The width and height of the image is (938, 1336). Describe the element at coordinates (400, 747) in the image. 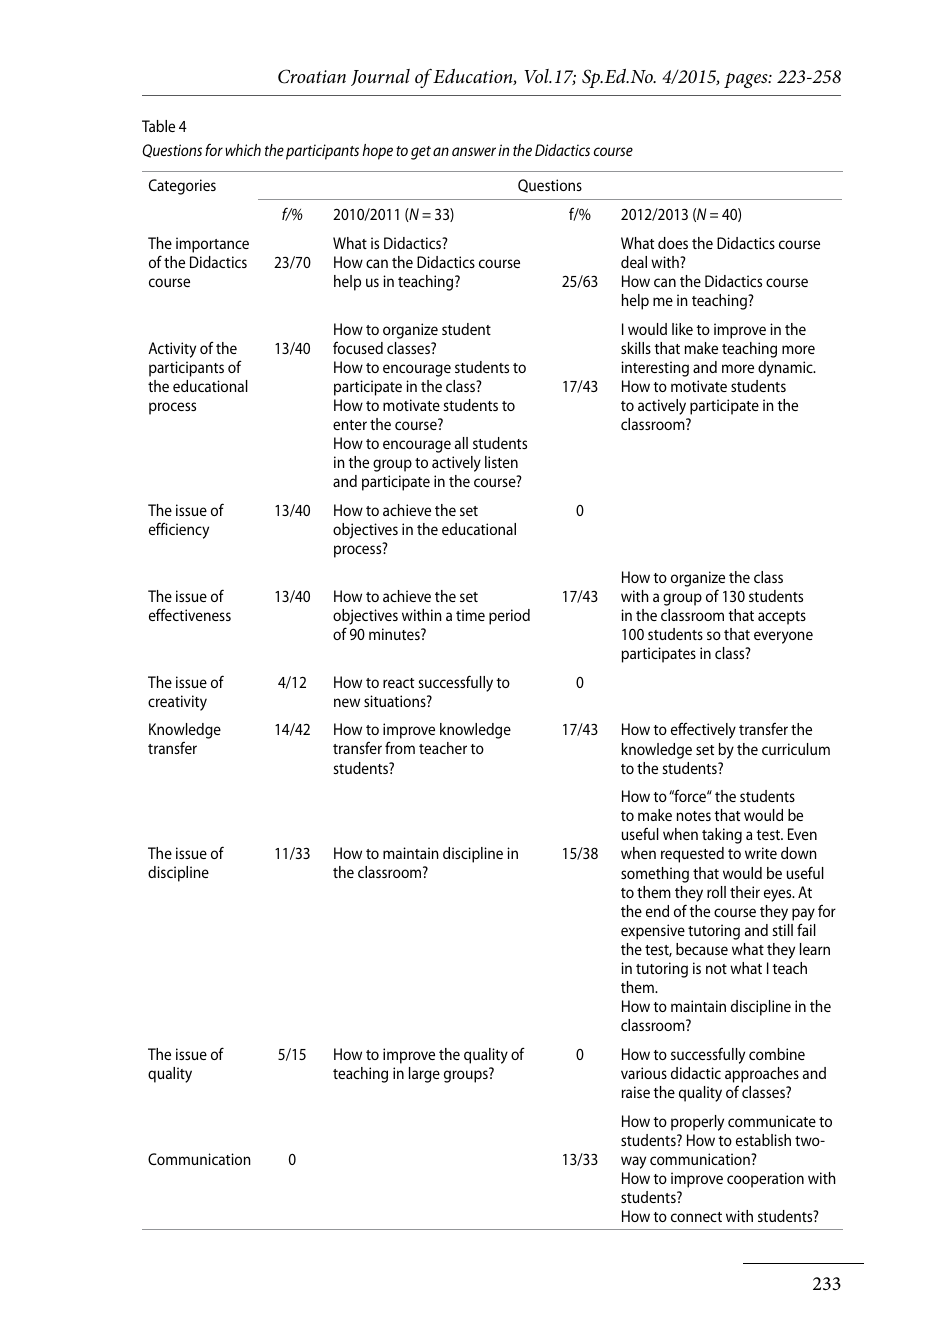

I see `from` at that location.
